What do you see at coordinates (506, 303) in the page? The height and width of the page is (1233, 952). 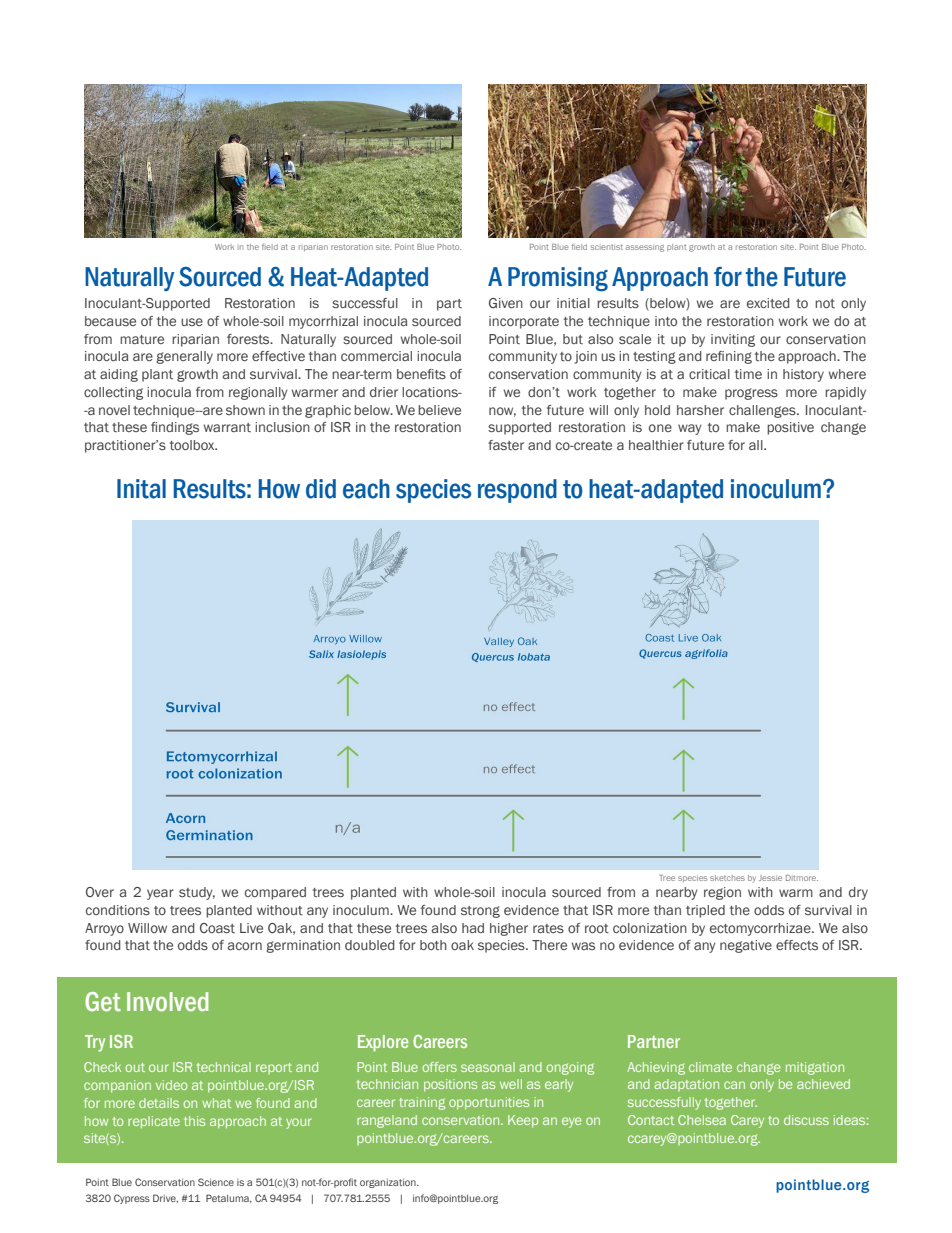 I see `Given` at bounding box center [506, 303].
